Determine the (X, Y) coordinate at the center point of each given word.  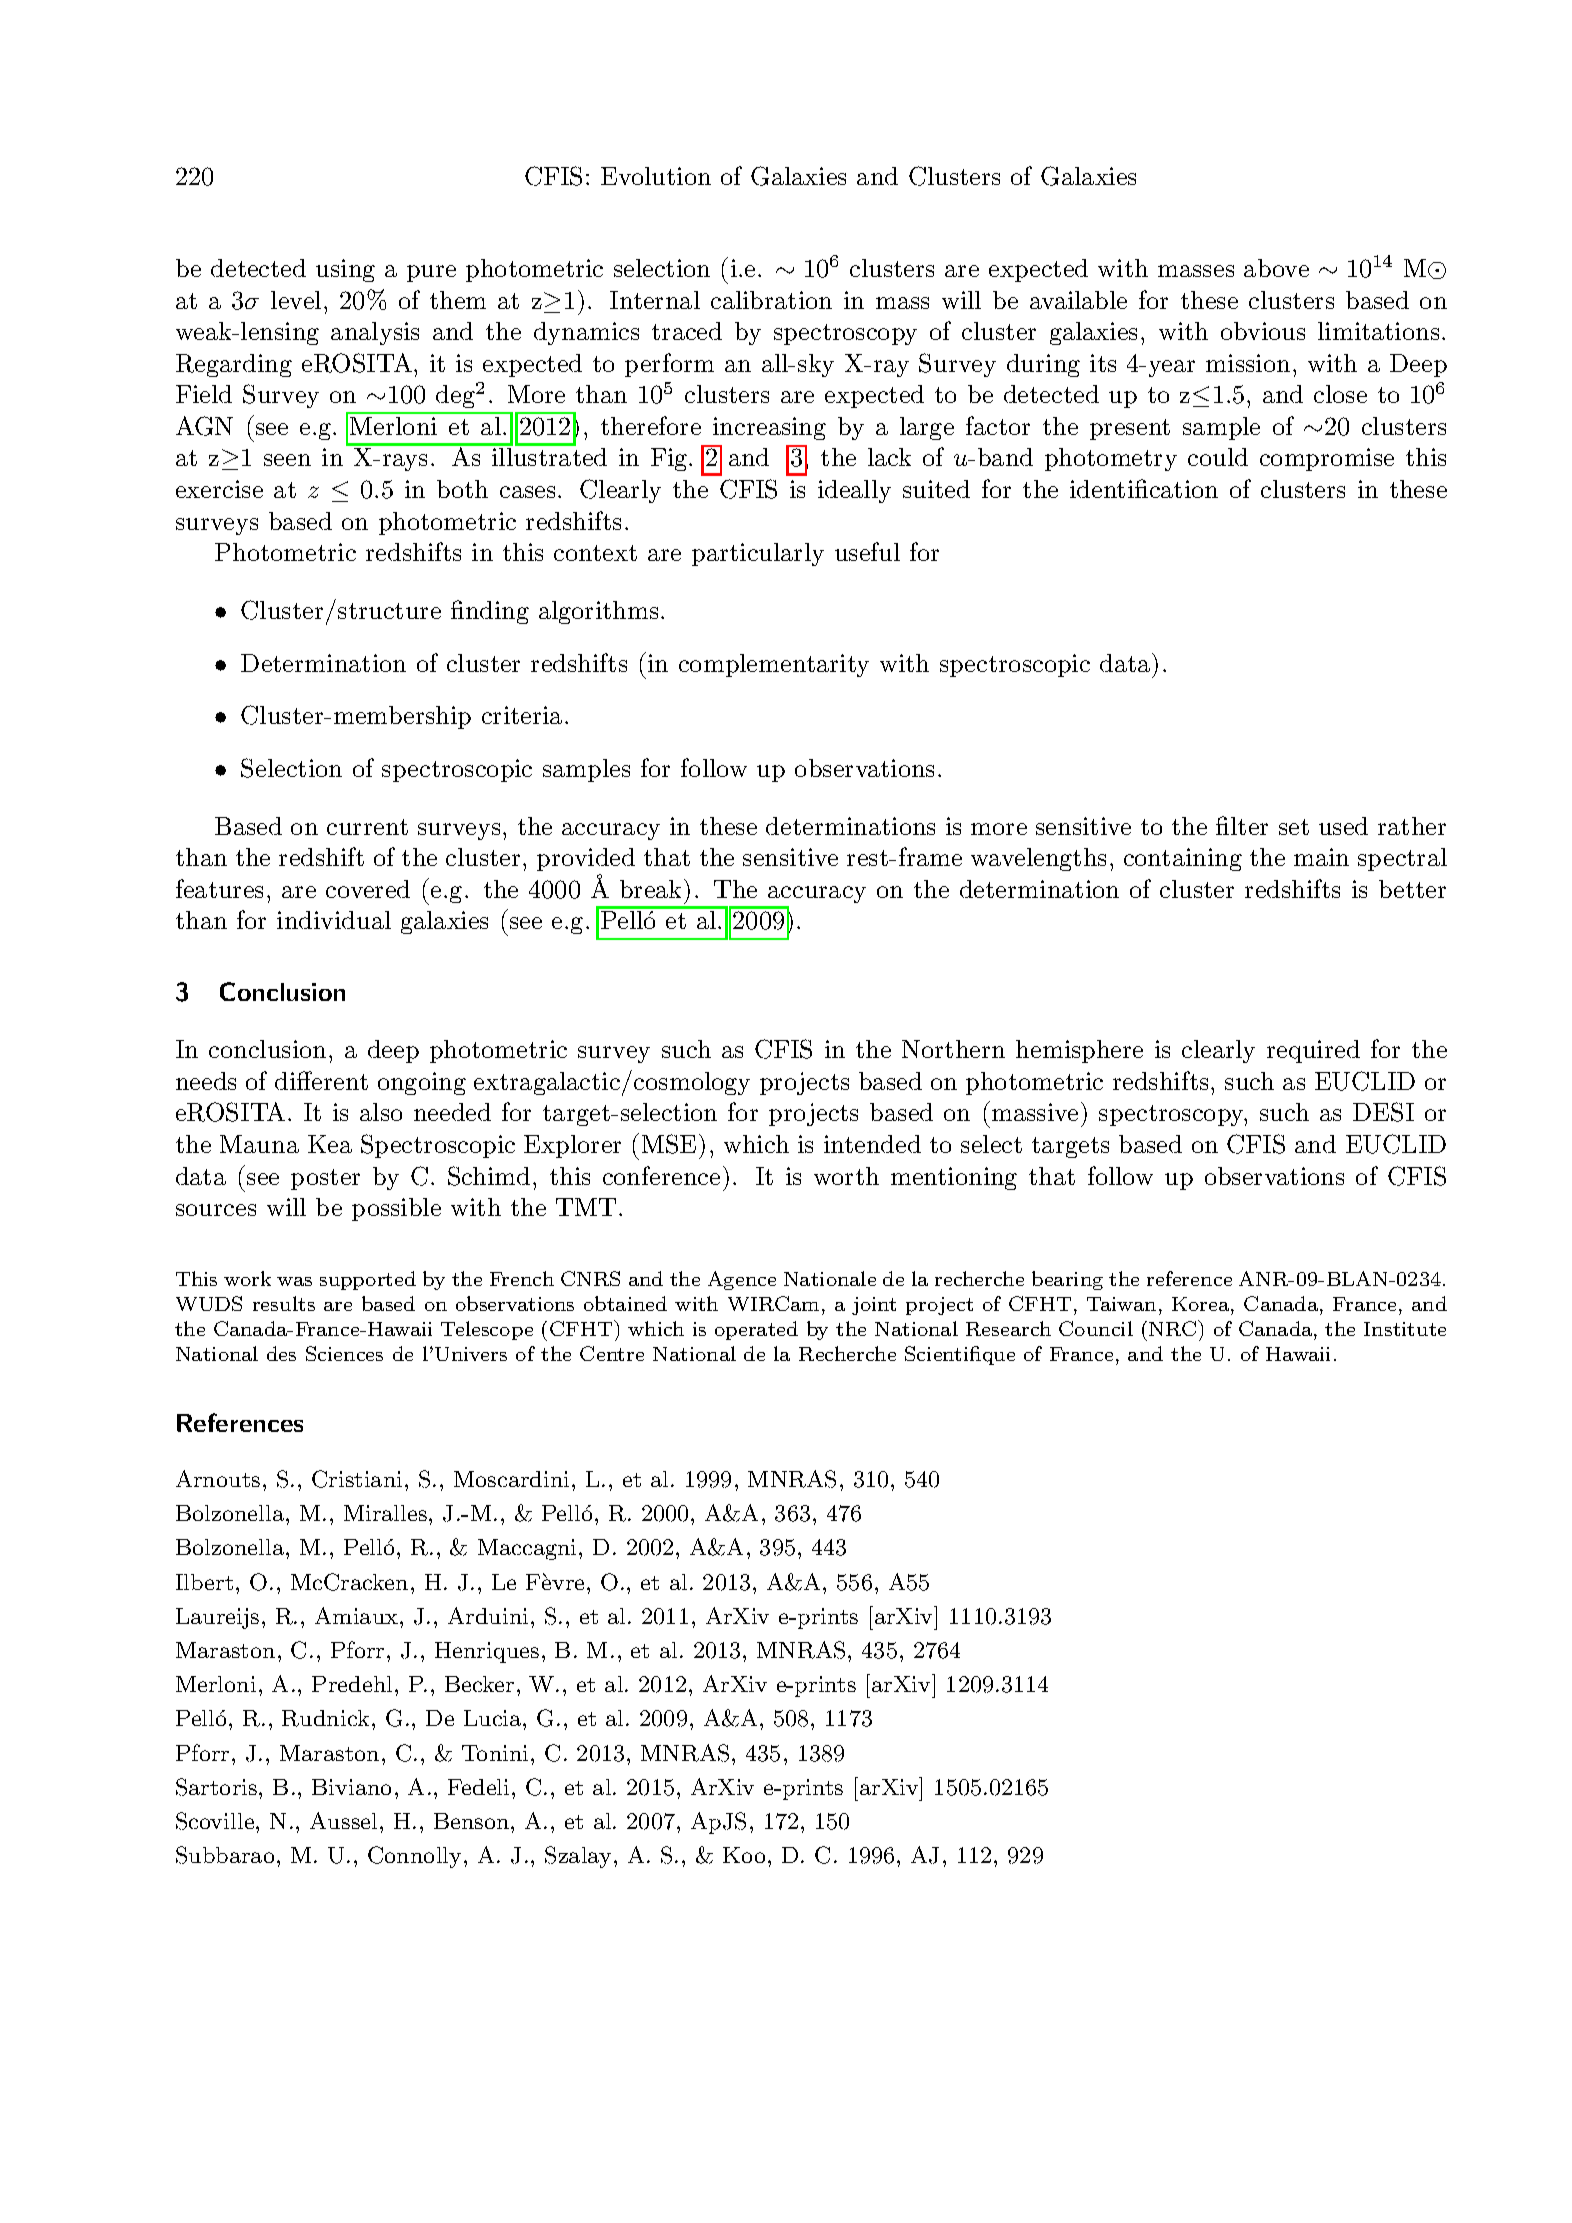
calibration (771, 300)
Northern (953, 1049)
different (321, 1080)
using (345, 270)
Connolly (414, 1857)
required (1313, 1051)
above (1276, 268)
